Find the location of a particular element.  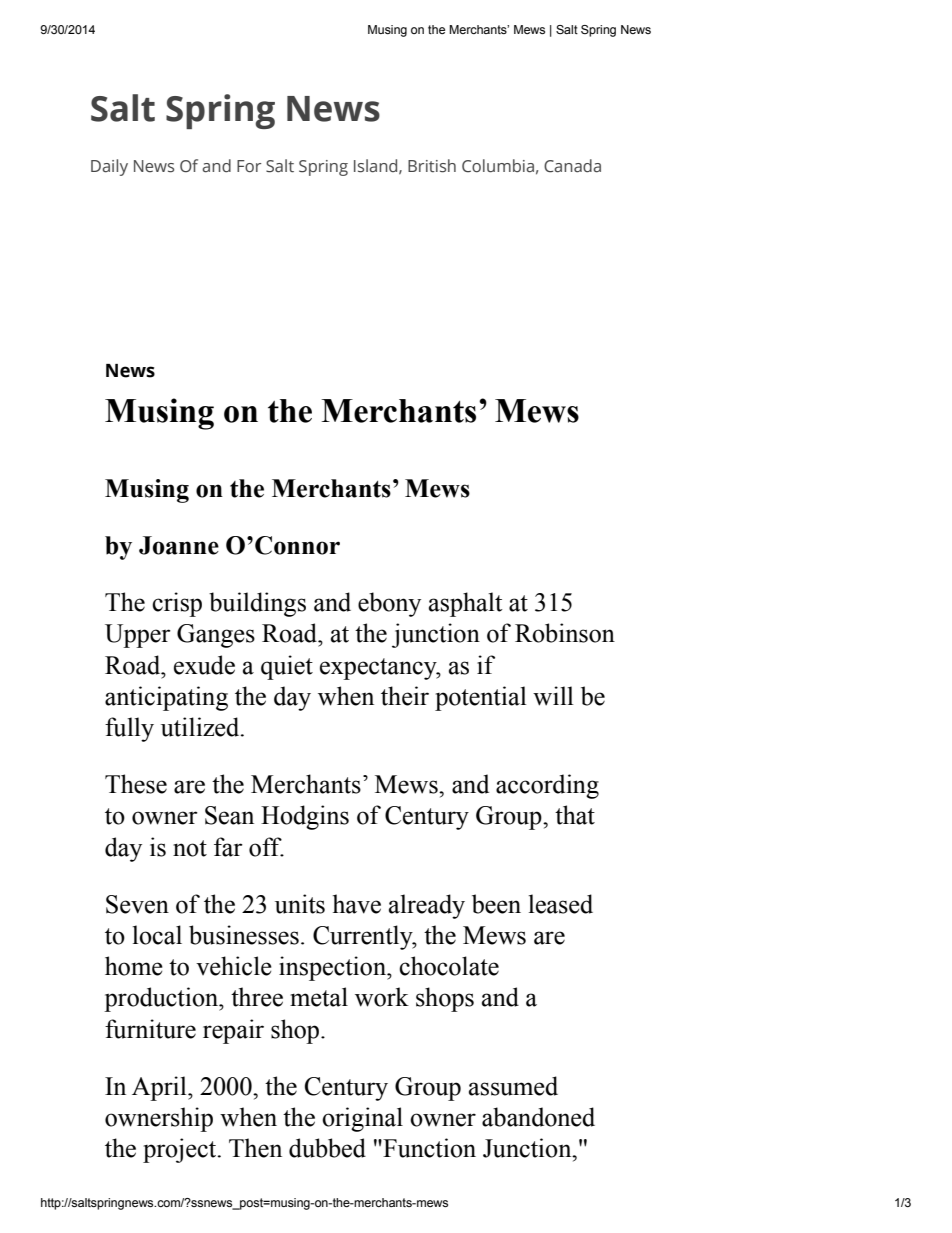

local is located at coordinates (157, 935).
